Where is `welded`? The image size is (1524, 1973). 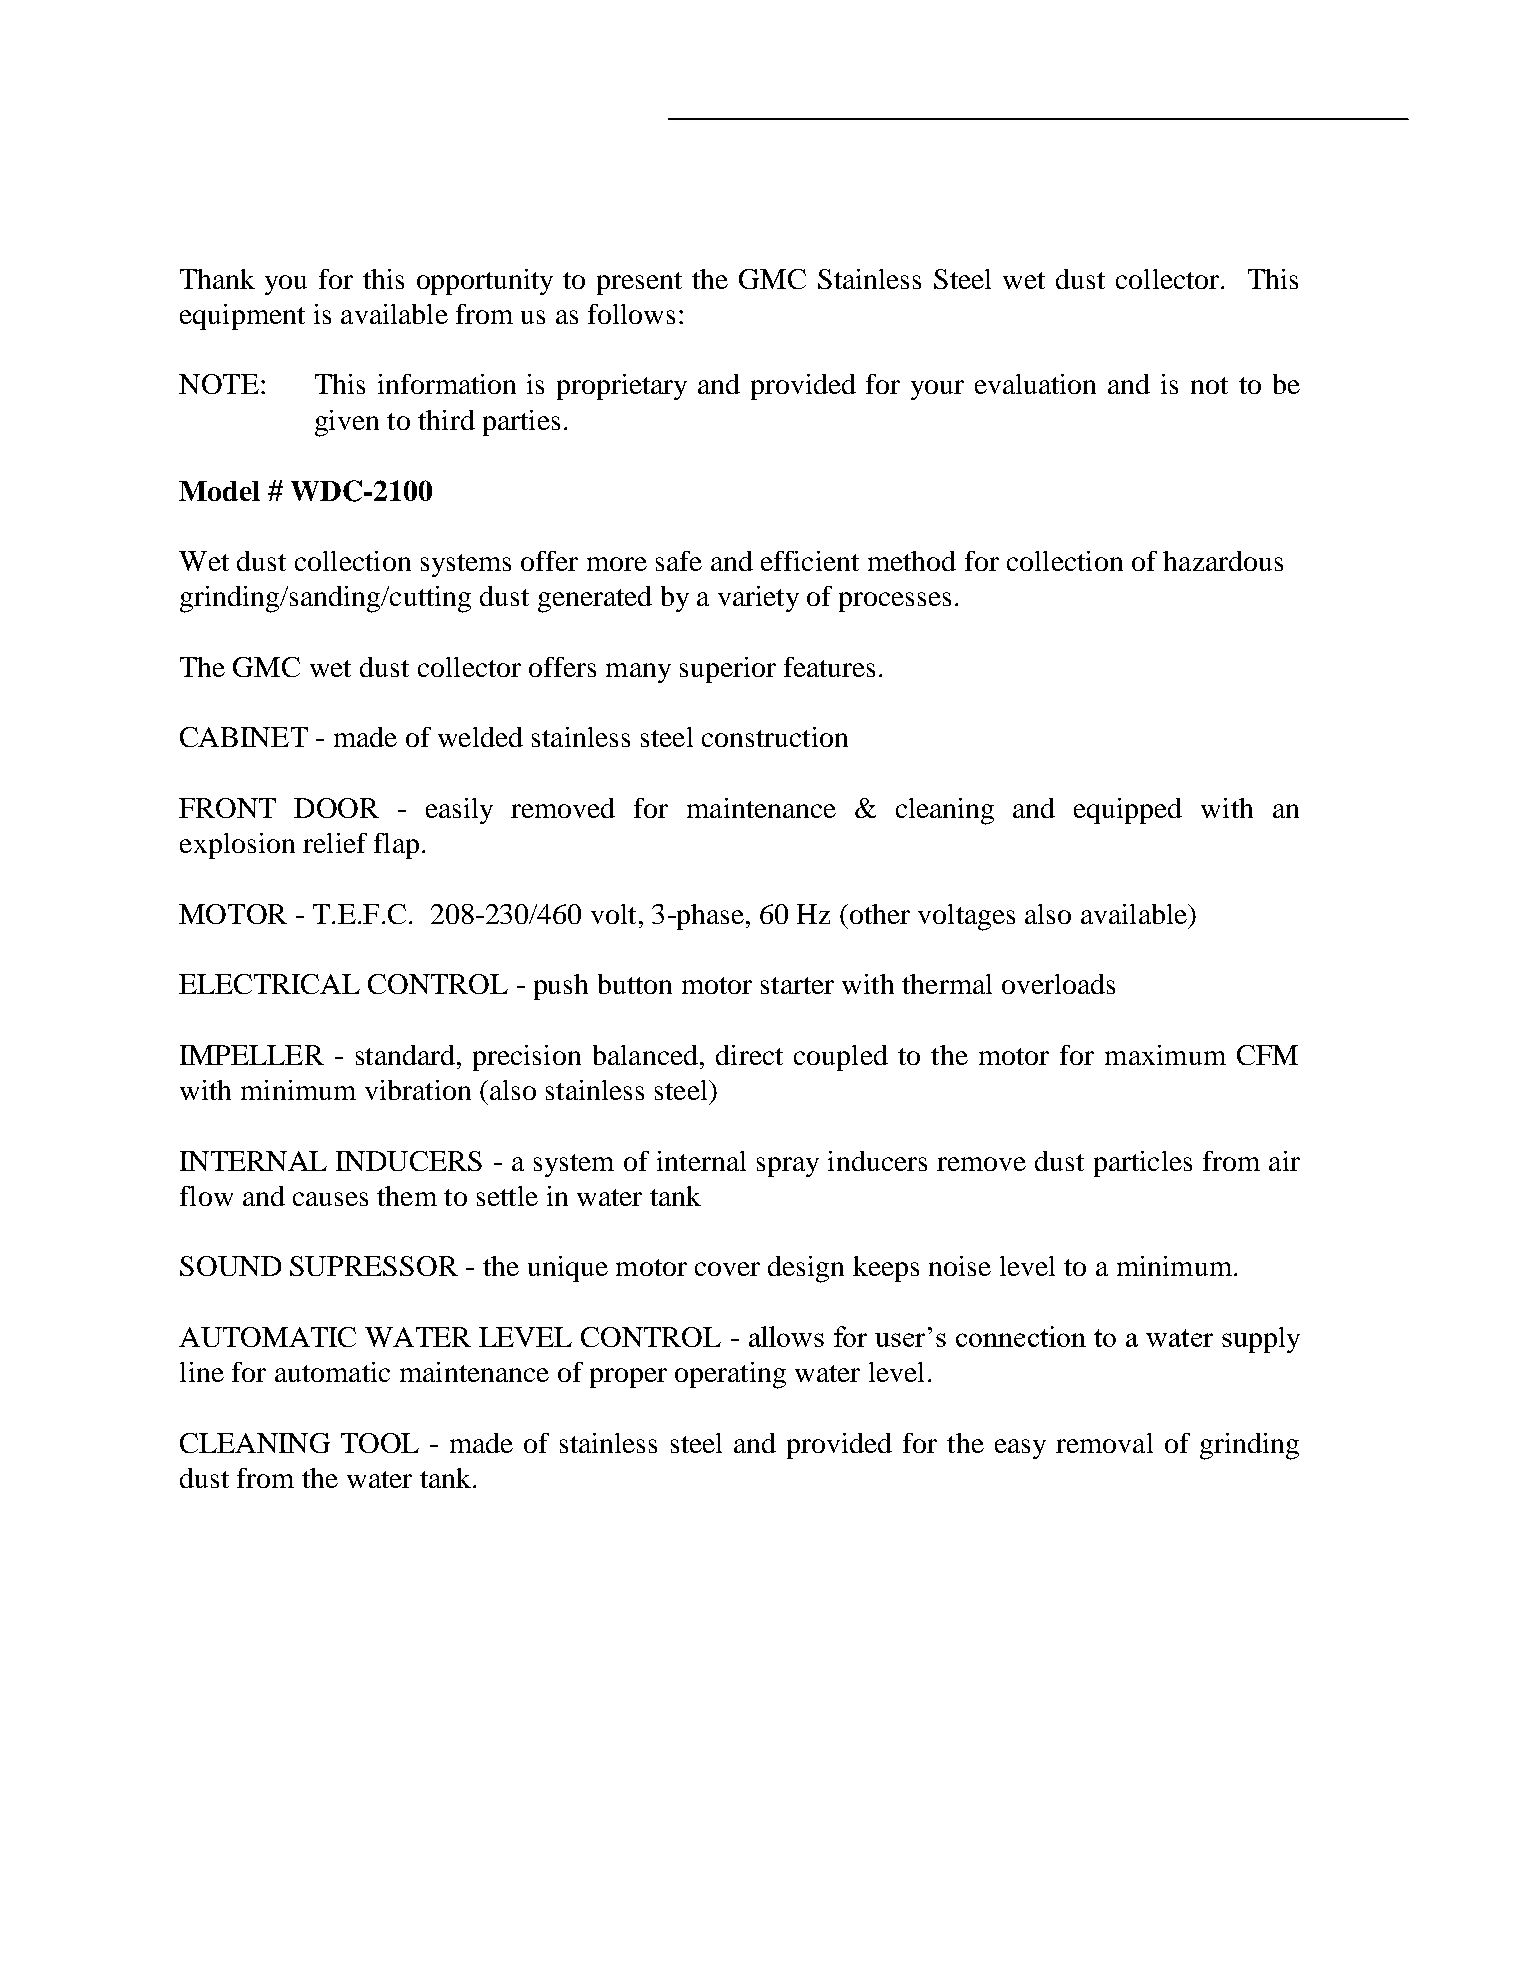 welded is located at coordinates (480, 737).
